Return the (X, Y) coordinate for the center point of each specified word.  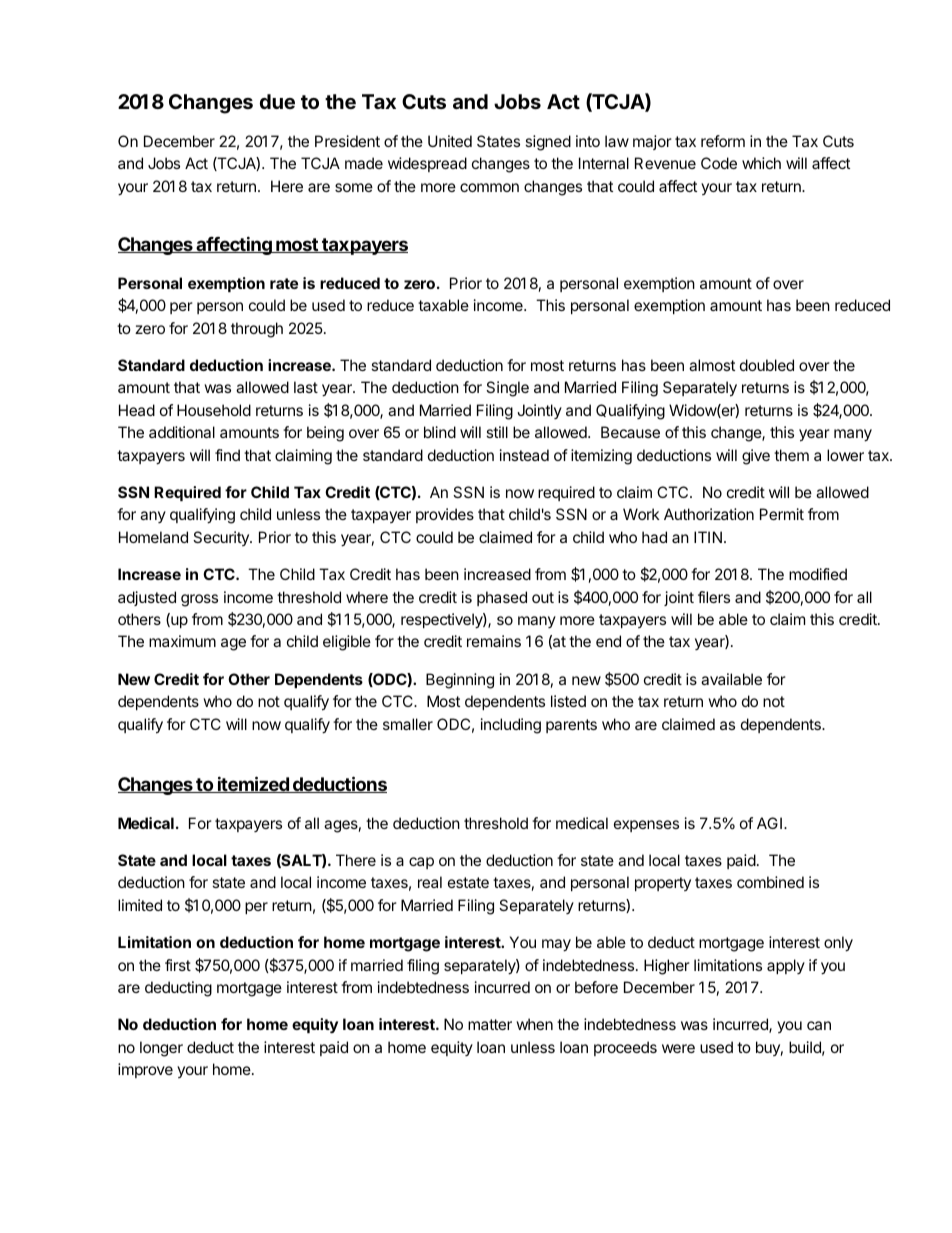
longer (161, 1049)
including (511, 726)
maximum (182, 641)
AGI (769, 823)
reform (723, 141)
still (497, 432)
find (227, 455)
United (450, 141)
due (277, 101)
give (756, 457)
